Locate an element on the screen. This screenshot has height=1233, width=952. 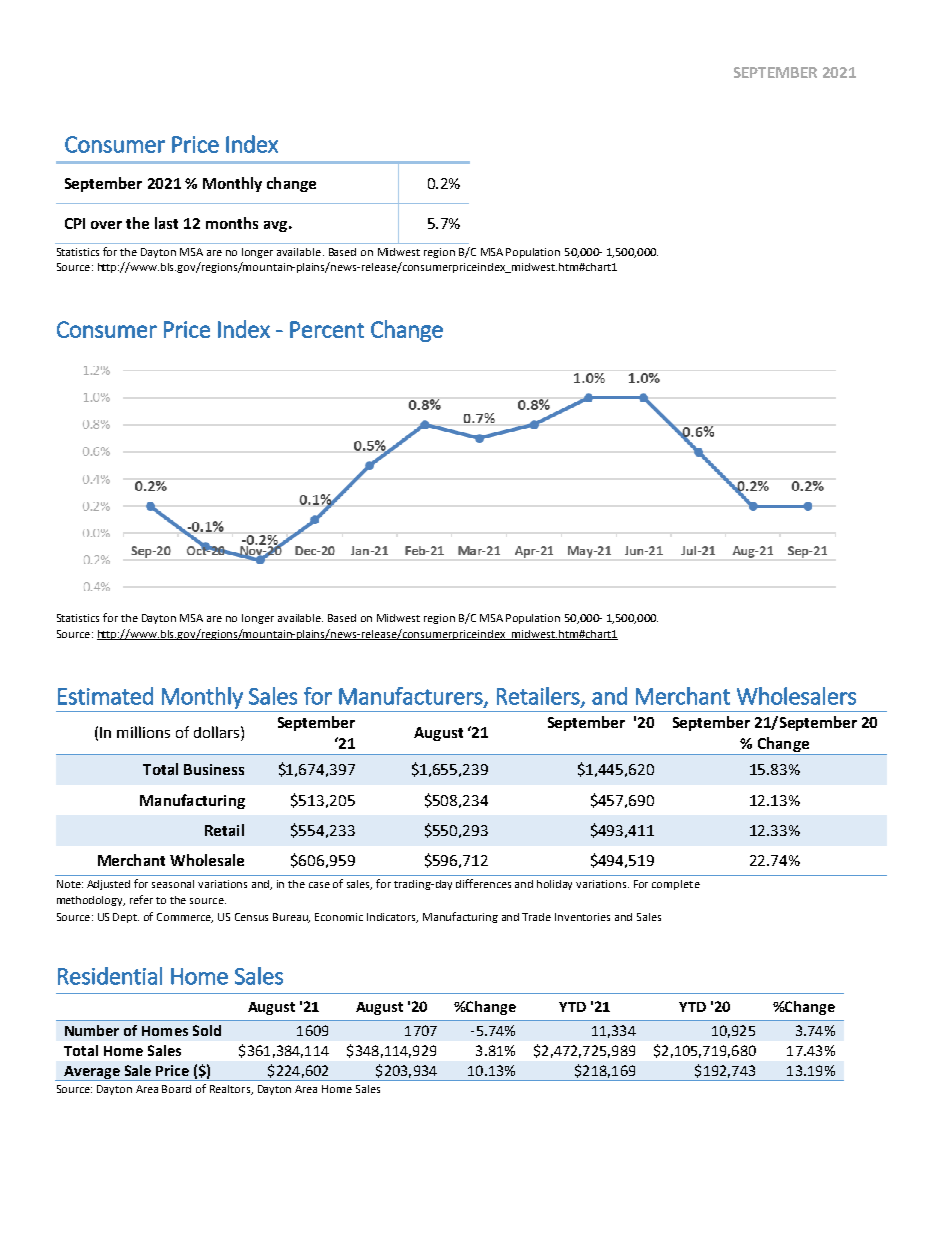
refer is located at coordinates (141, 899).
